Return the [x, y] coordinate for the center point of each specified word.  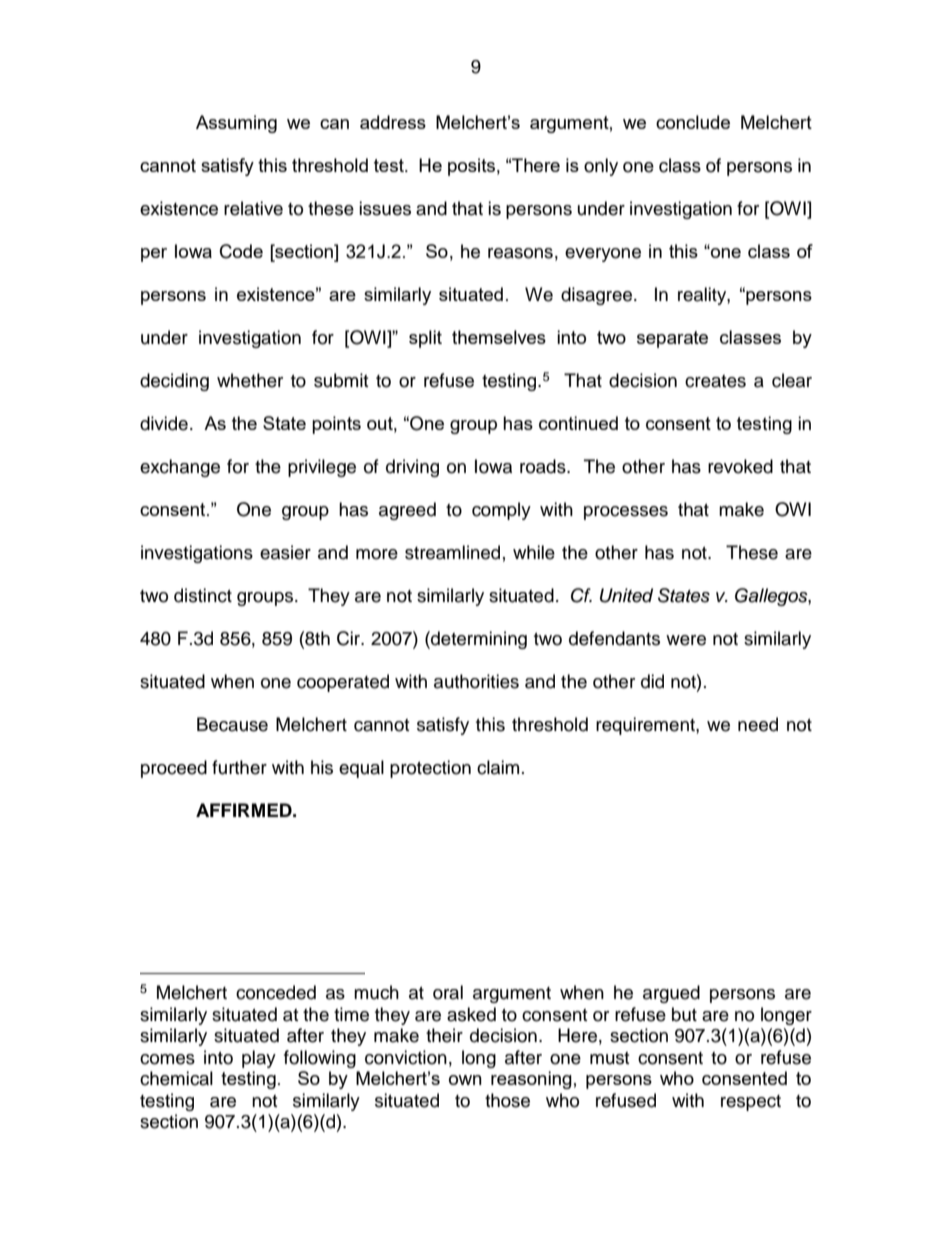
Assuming [236, 124]
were [686, 640]
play [259, 1059]
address [393, 122]
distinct [203, 595]
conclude [693, 122]
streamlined [452, 552]
